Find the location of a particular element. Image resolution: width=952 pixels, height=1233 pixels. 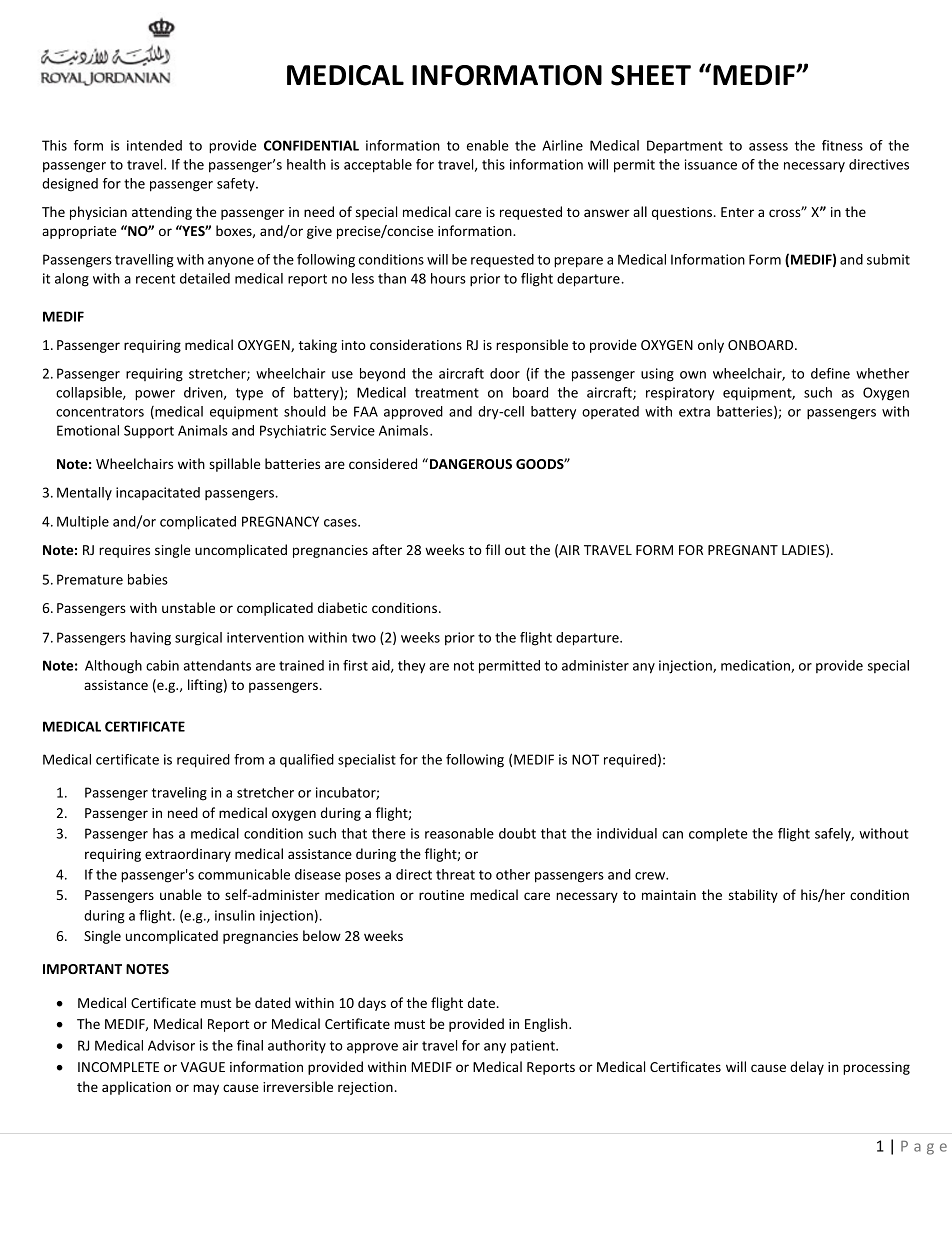

threat is located at coordinates (455, 874).
